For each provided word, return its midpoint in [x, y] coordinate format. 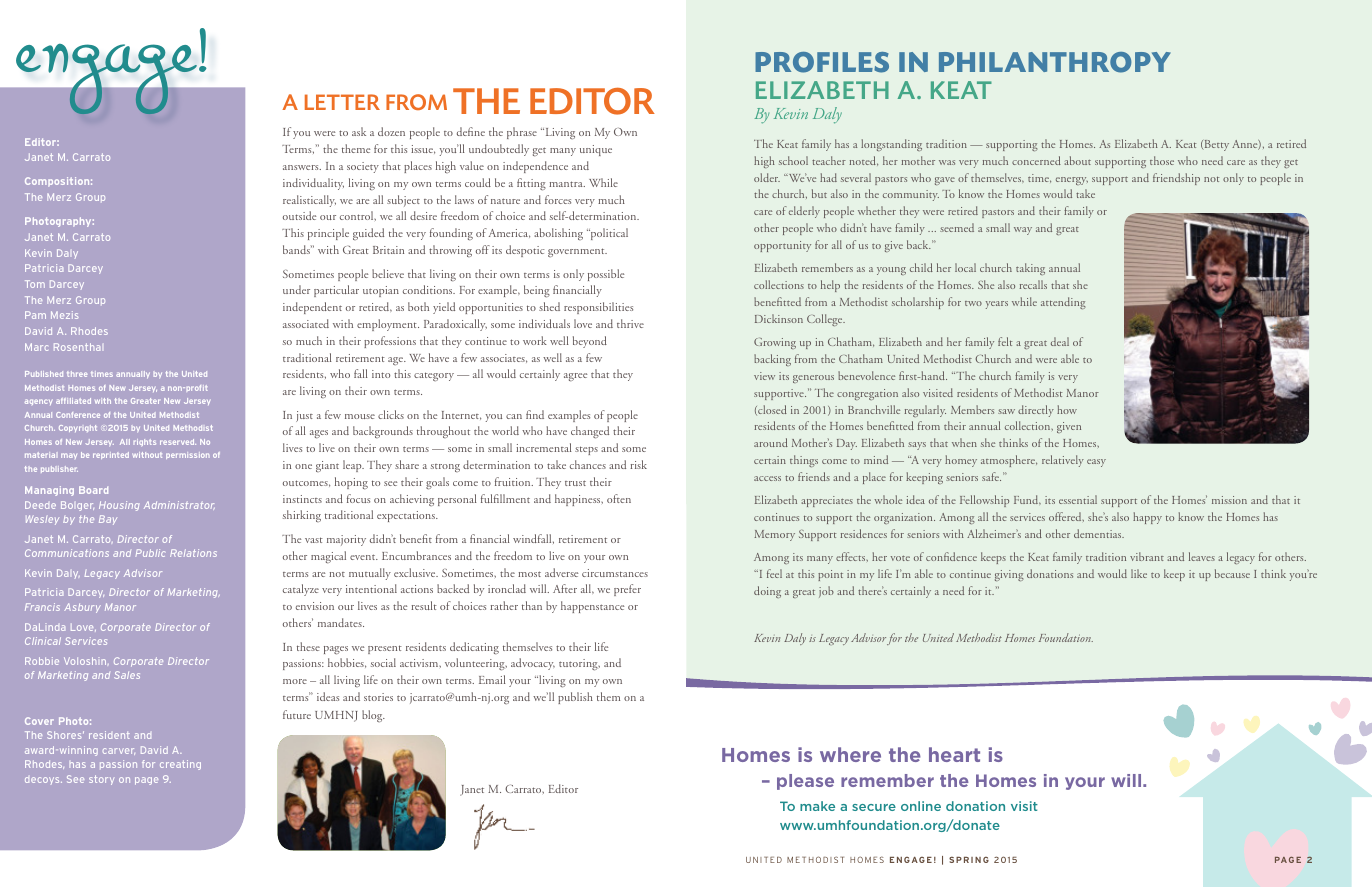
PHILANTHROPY [1055, 62]
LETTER [342, 102]
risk [638, 464]
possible [606, 275]
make [817, 806]
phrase [522, 133]
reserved [178, 442]
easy [1096, 463]
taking [1030, 269]
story [101, 780]
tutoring [579, 664]
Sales [127, 675]
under [296, 289]
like [1139, 573]
